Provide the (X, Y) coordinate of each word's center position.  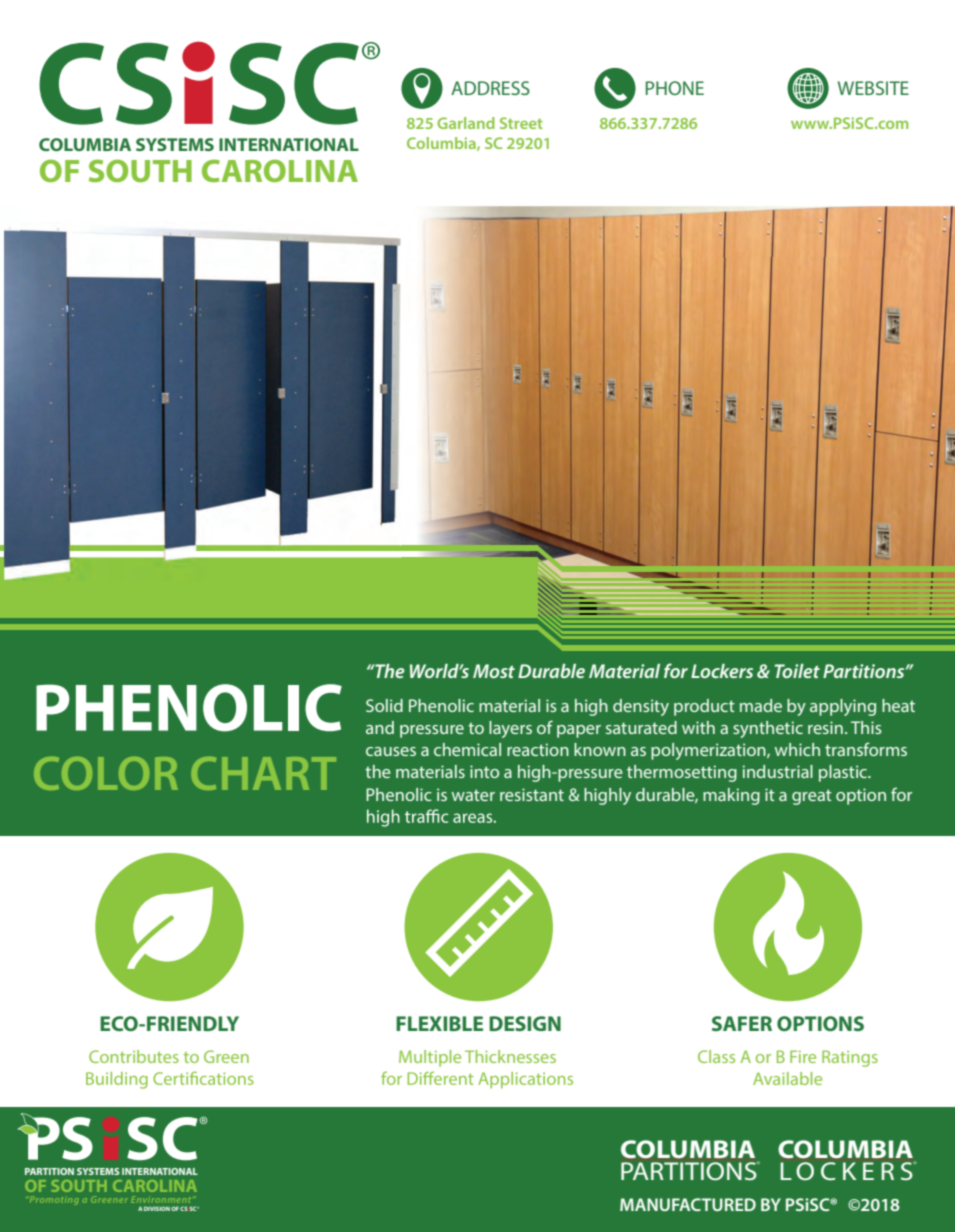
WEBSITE (873, 88)
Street (521, 123)
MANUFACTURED (688, 1204)
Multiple (430, 1058)
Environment (161, 1199)
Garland (466, 123)
